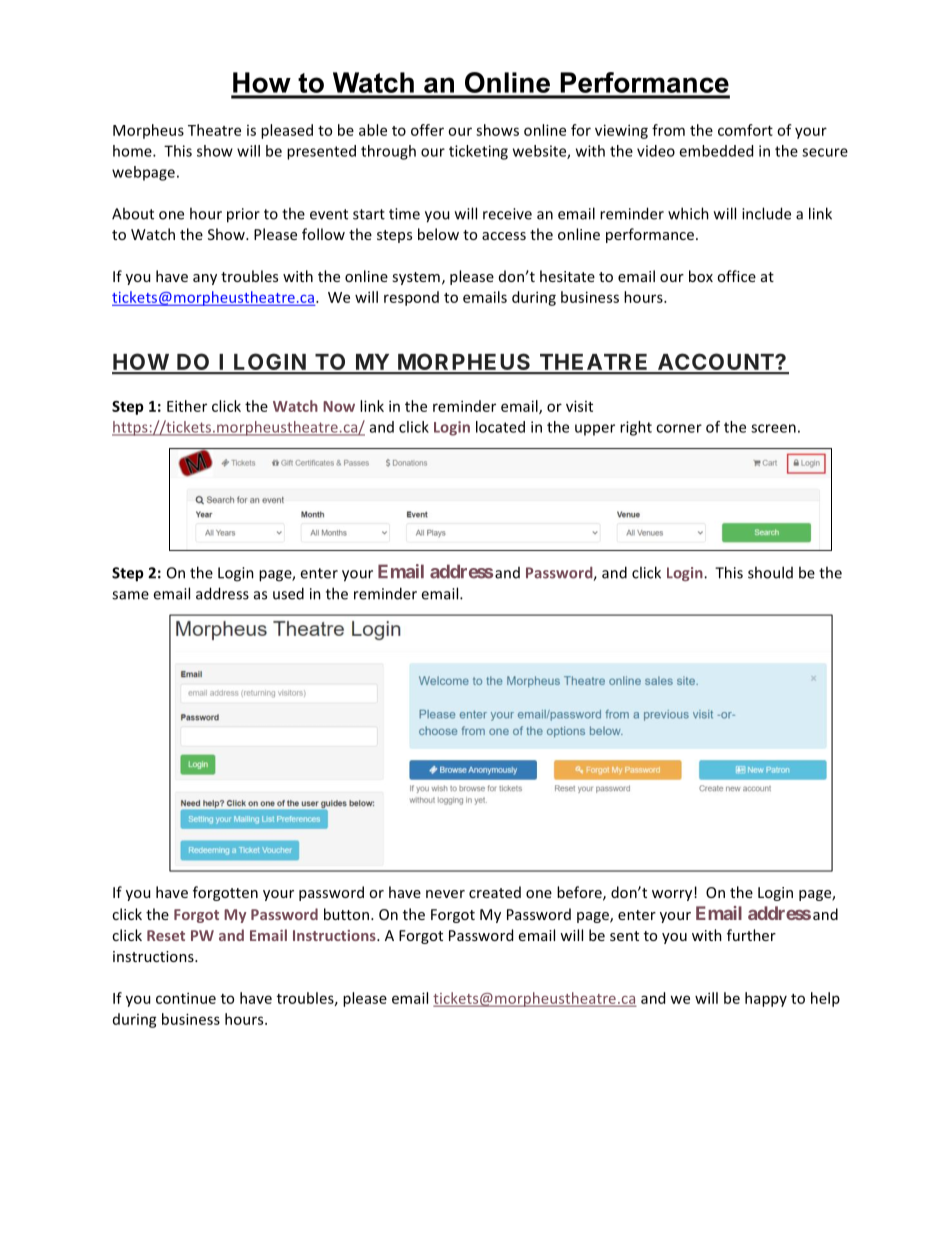 The height and width of the page is (1233, 952). Describe the element at coordinates (679, 428) in the page. I see `corner` at that location.
